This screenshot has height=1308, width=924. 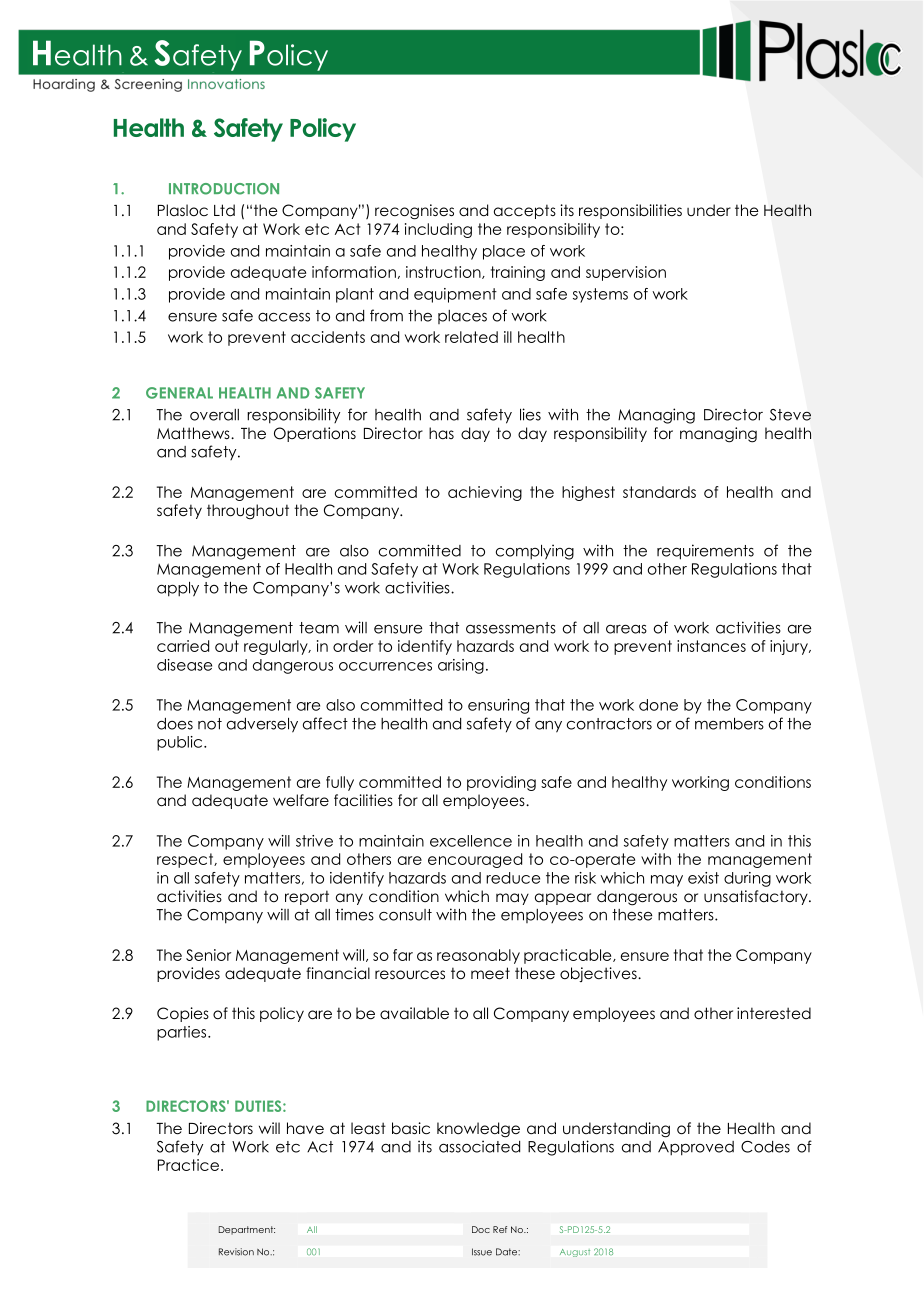 I want to click on report, so click(x=307, y=897).
